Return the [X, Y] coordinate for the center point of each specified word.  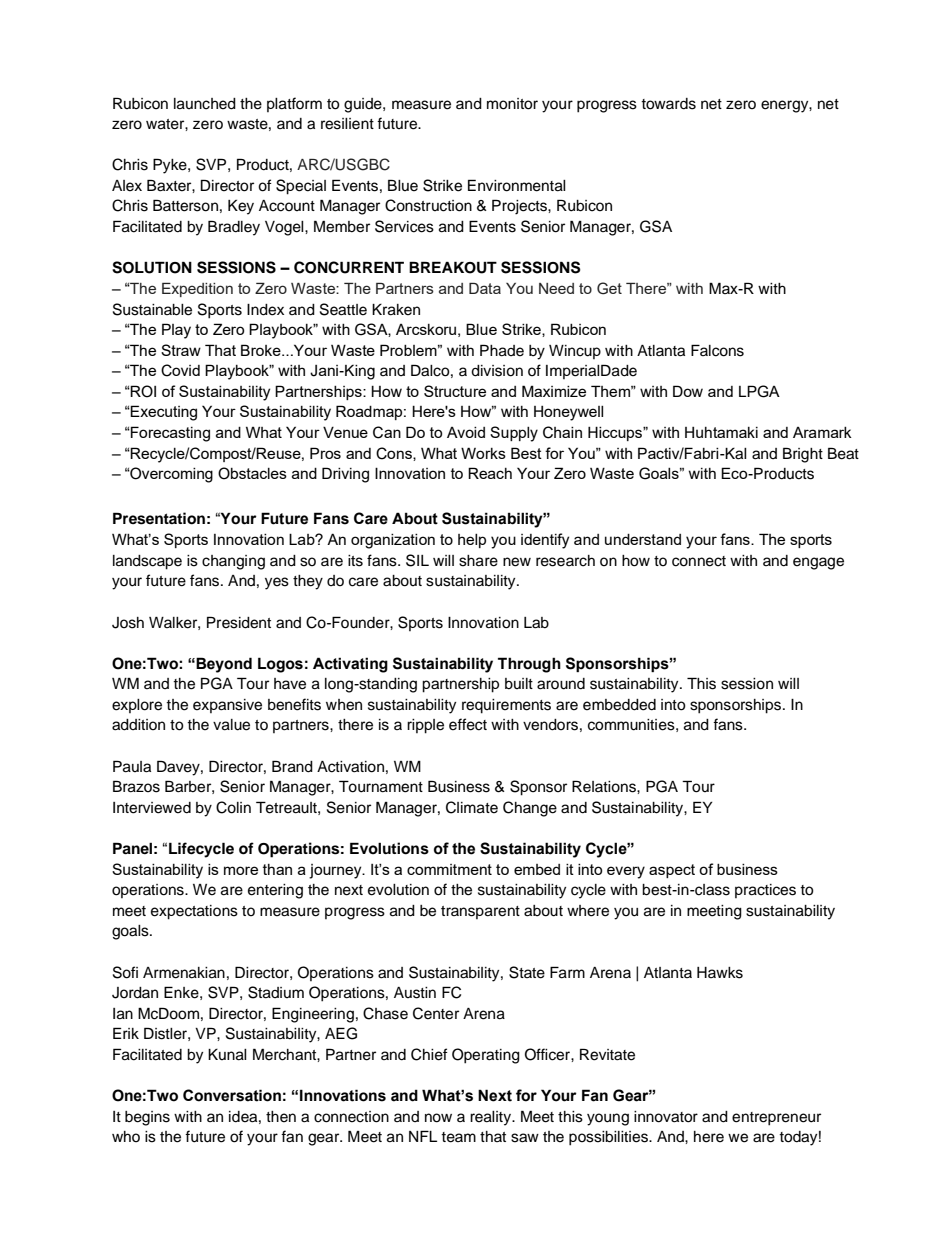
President [239, 622]
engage [818, 563]
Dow [688, 391]
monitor [512, 104]
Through [529, 665]
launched [205, 104]
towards [668, 104]
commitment [449, 869]
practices [765, 891]
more [241, 870]
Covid [180, 370]
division [497, 371]
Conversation [232, 1095]
